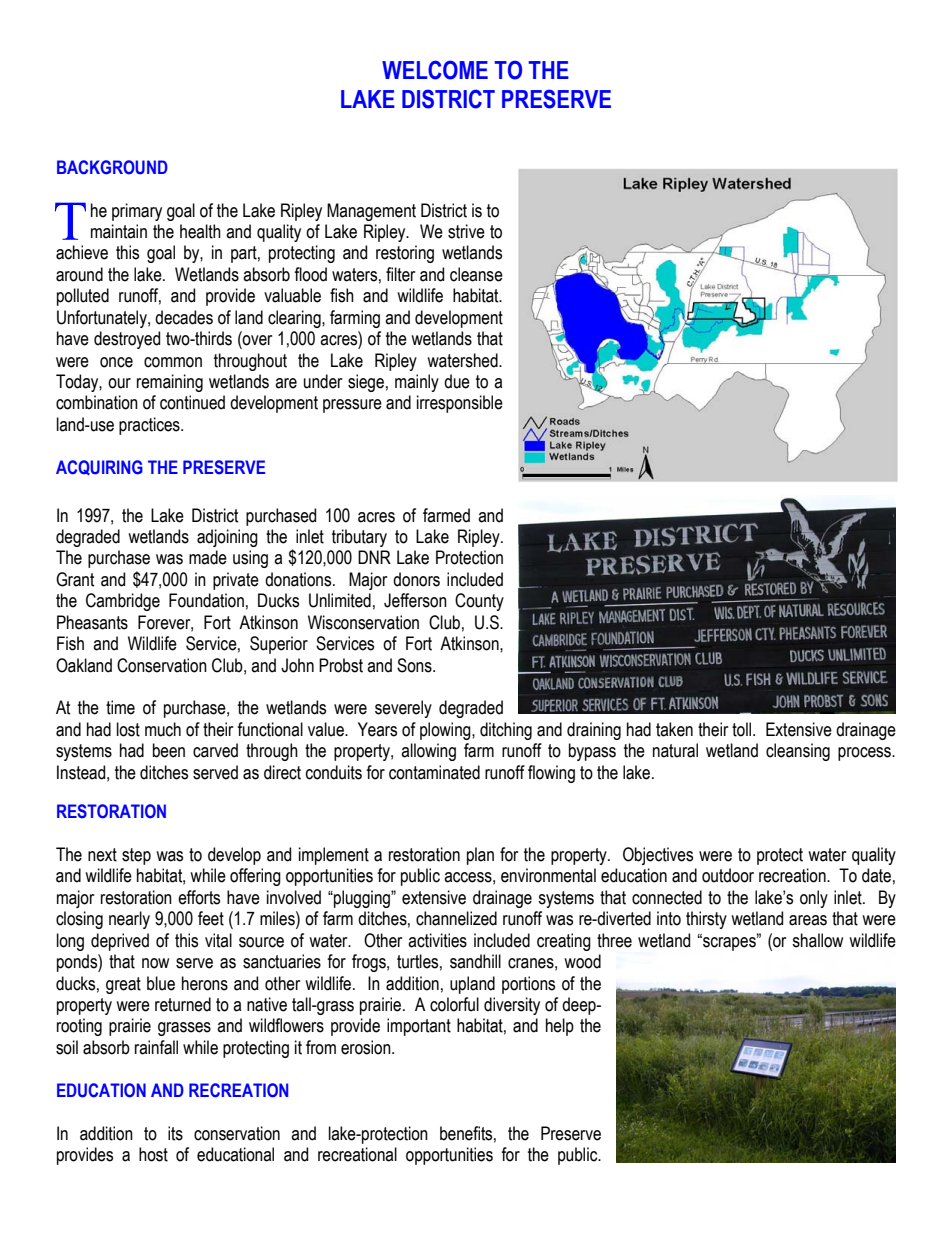  What do you see at coordinates (466, 231) in the screenshot?
I see `strive` at bounding box center [466, 231].
